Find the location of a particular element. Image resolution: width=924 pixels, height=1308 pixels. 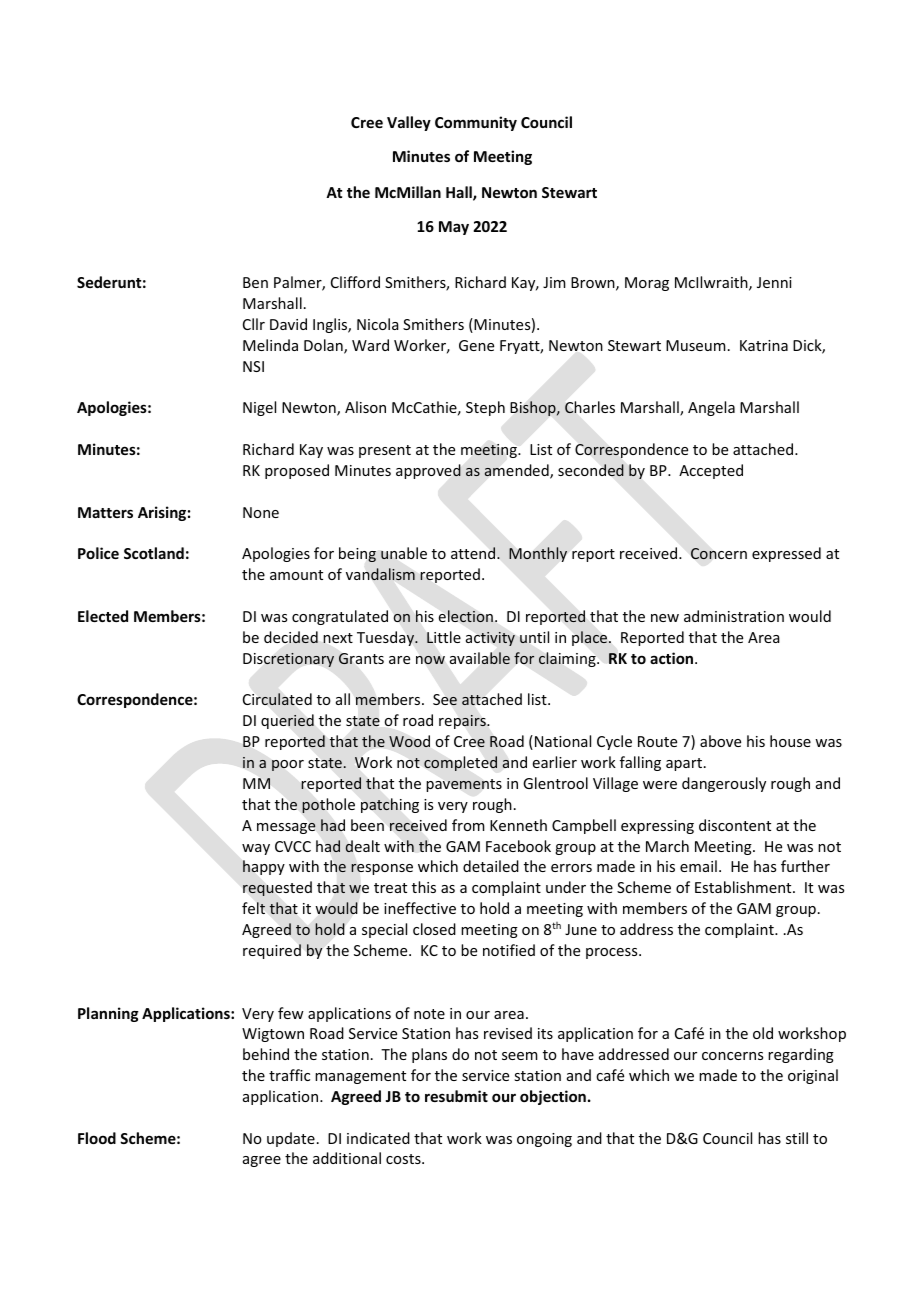

Ben is located at coordinates (255, 282).
